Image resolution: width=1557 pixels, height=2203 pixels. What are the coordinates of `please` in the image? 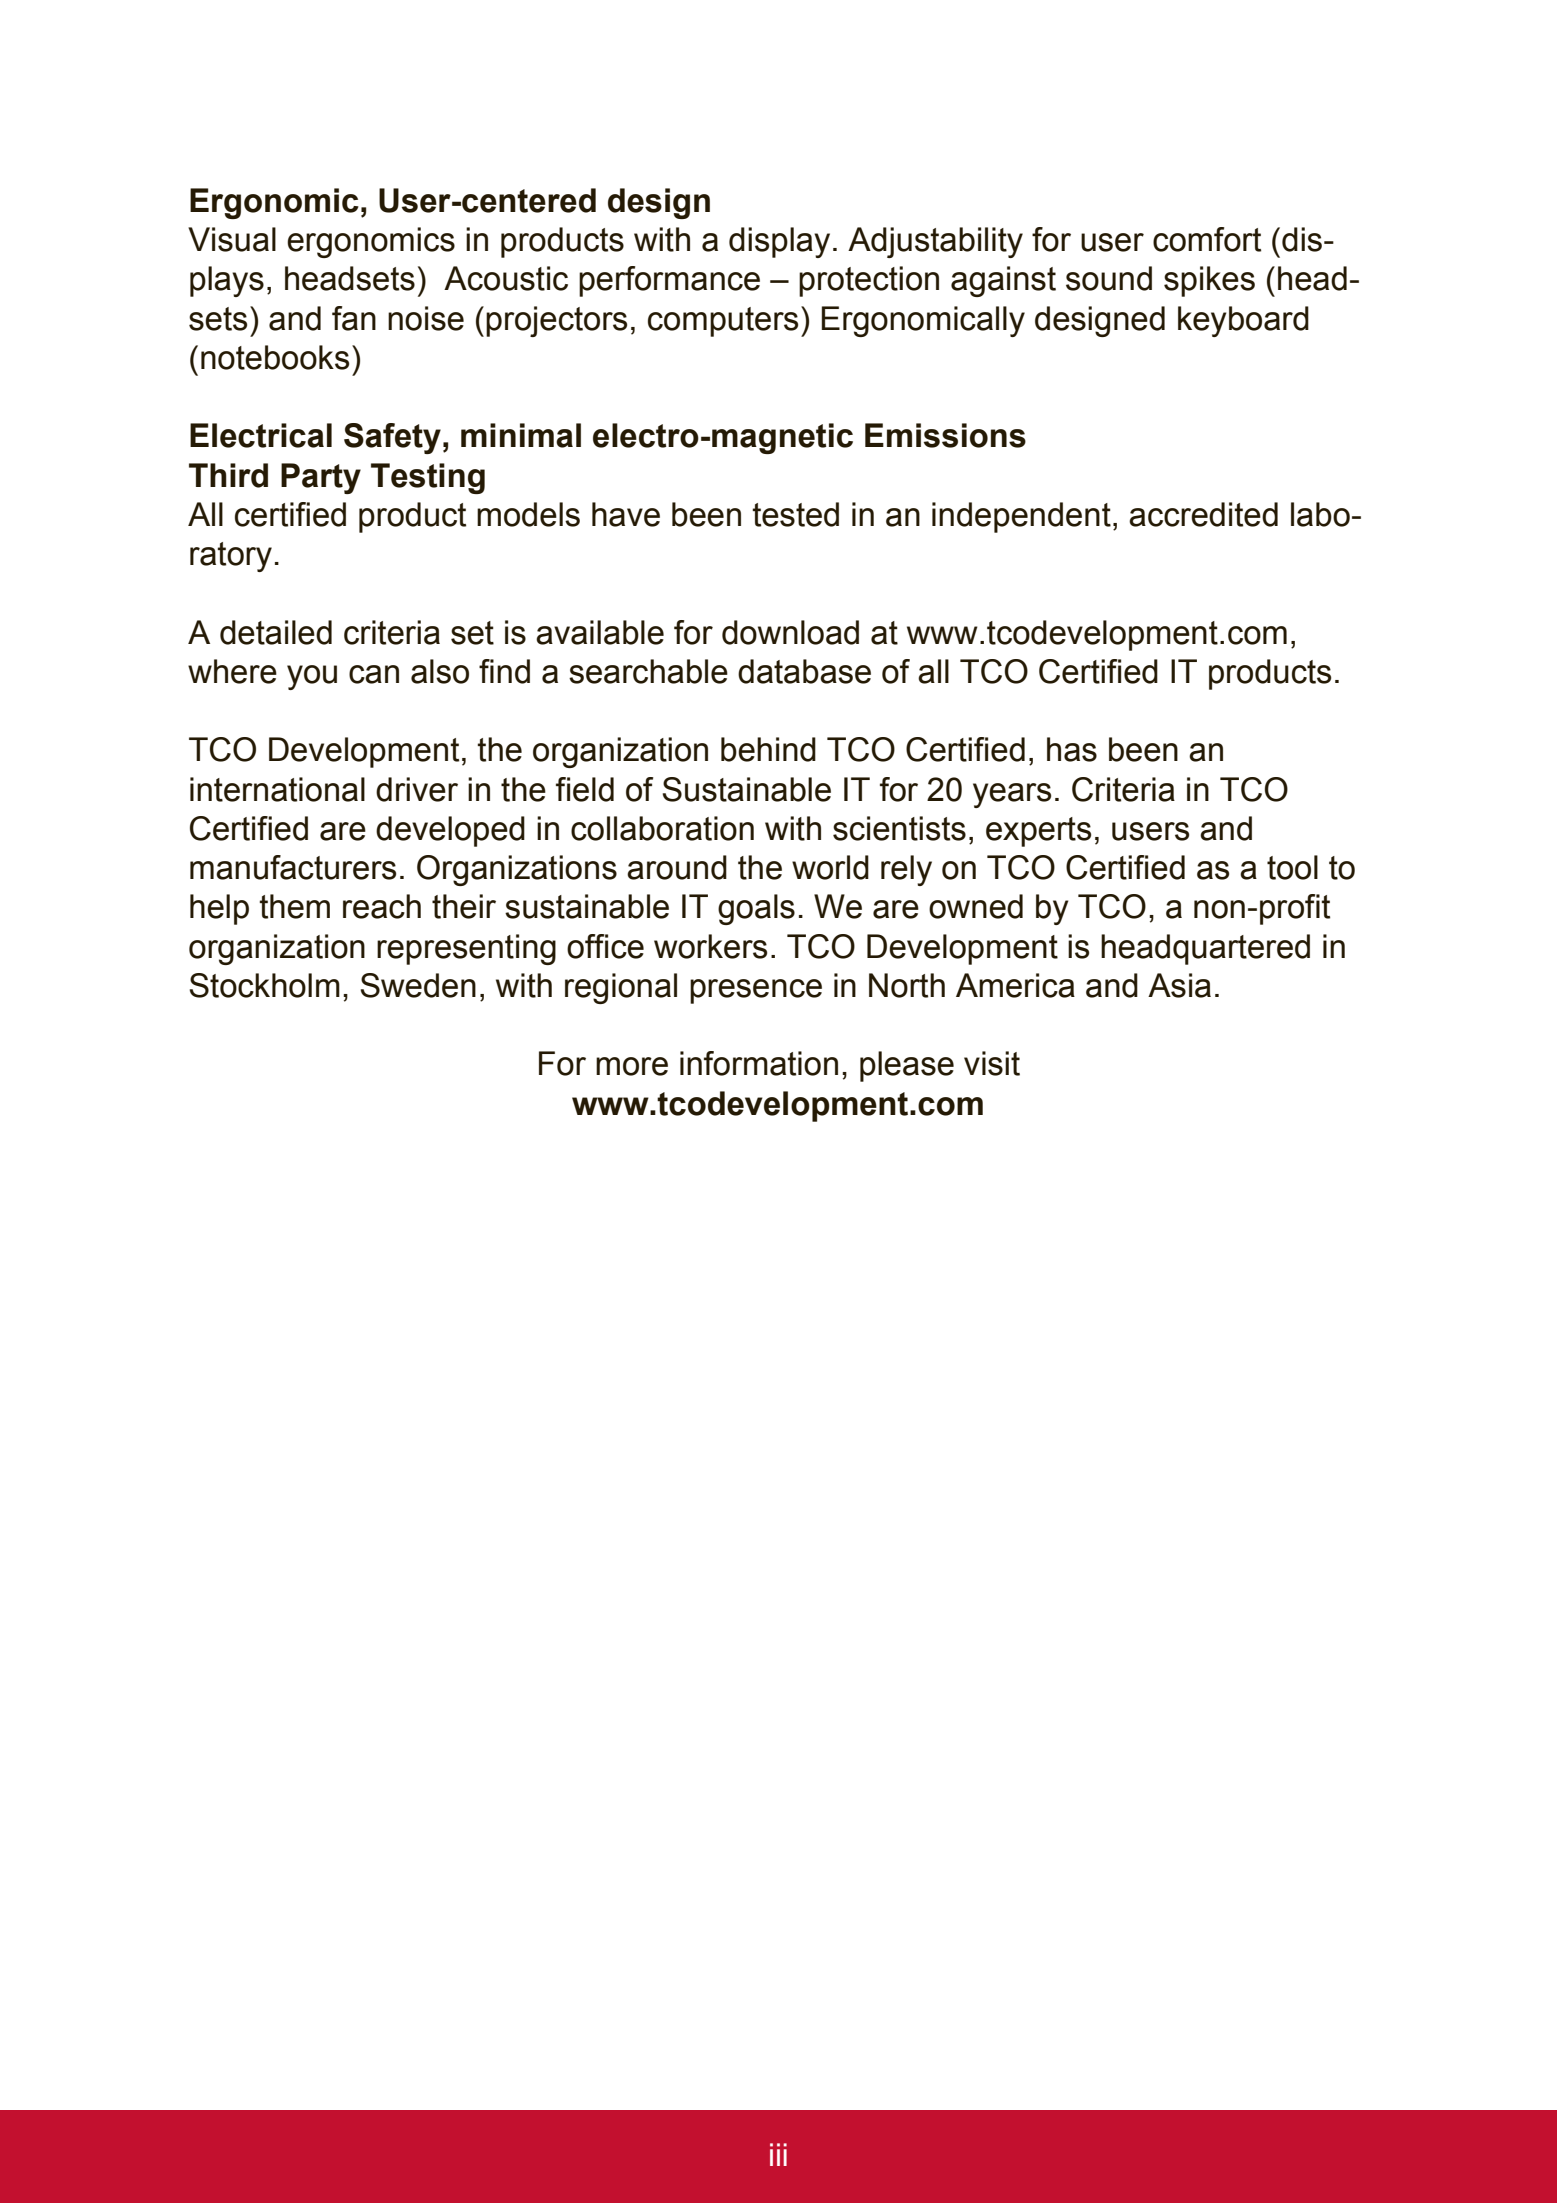 It's located at (907, 1066).
